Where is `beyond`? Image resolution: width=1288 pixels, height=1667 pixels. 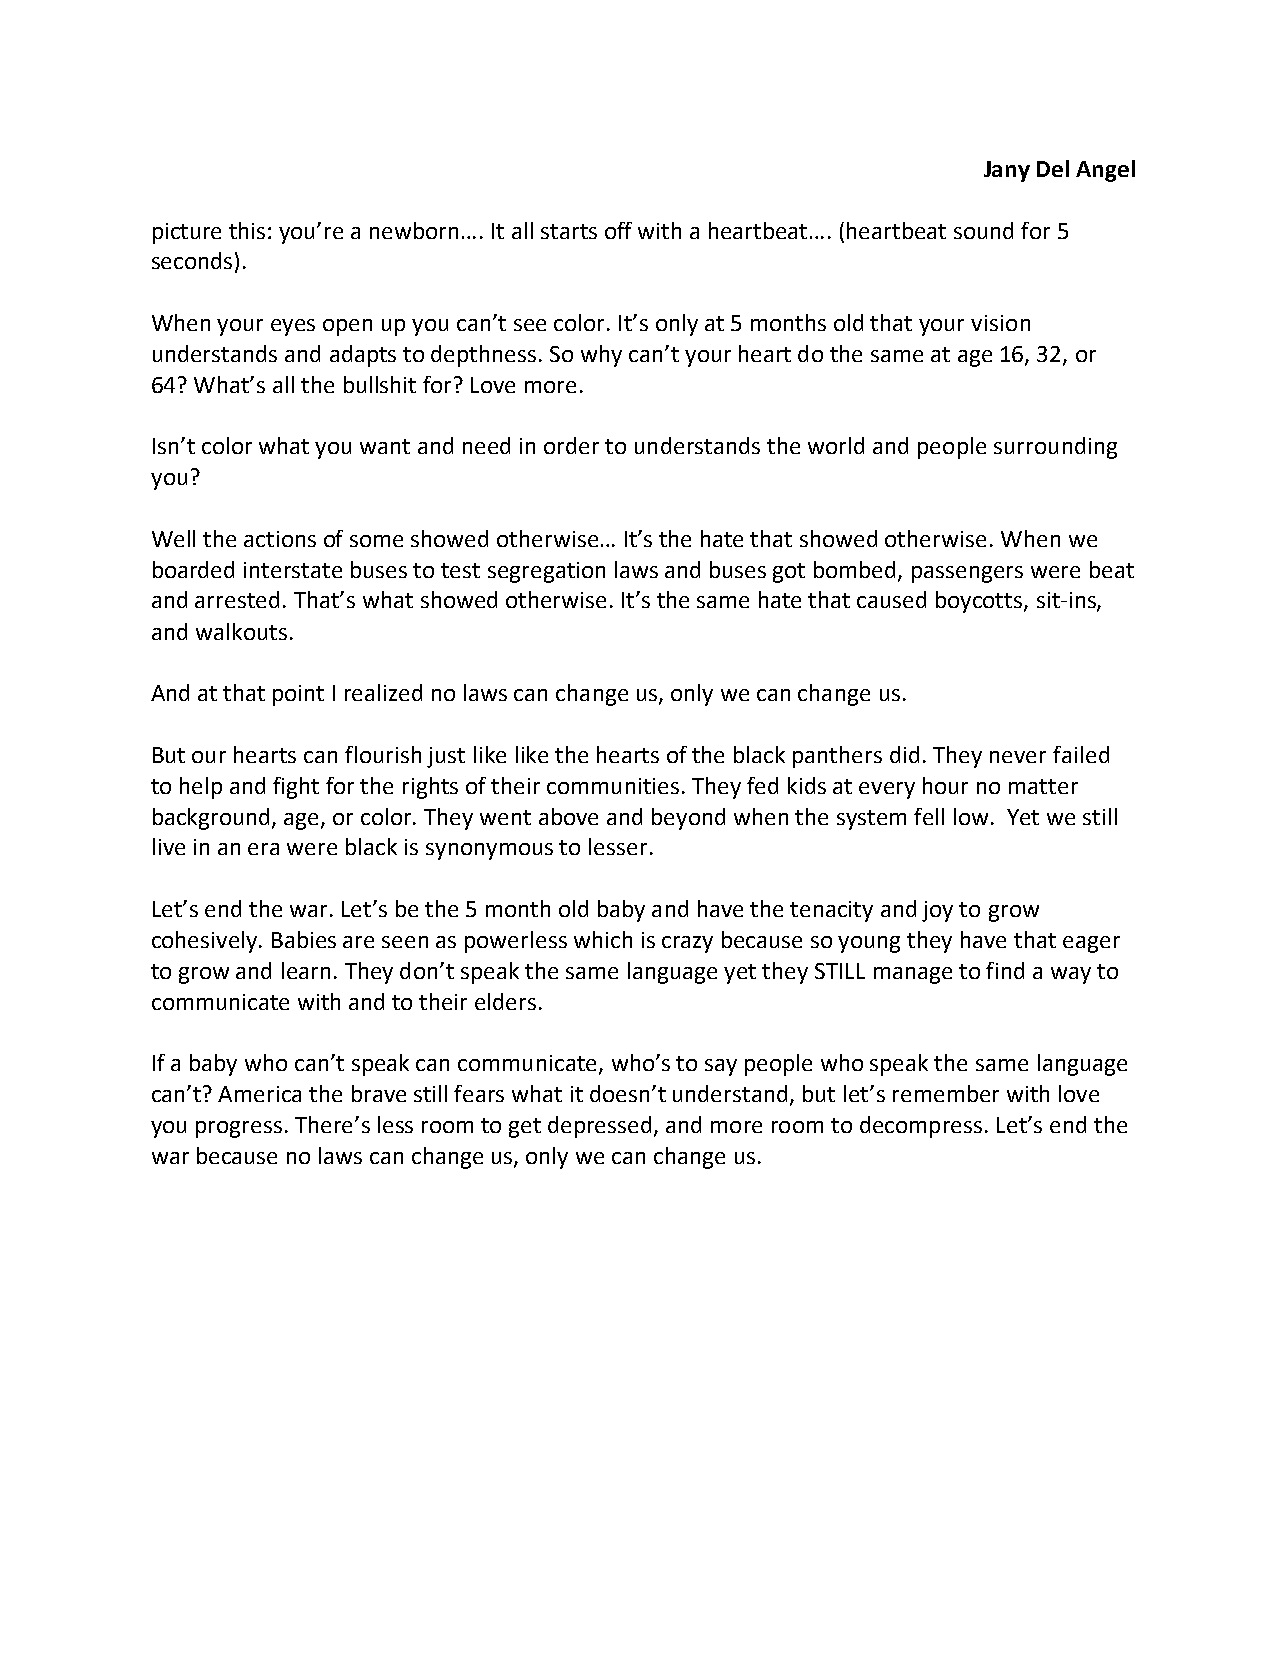 beyond is located at coordinates (688, 819).
